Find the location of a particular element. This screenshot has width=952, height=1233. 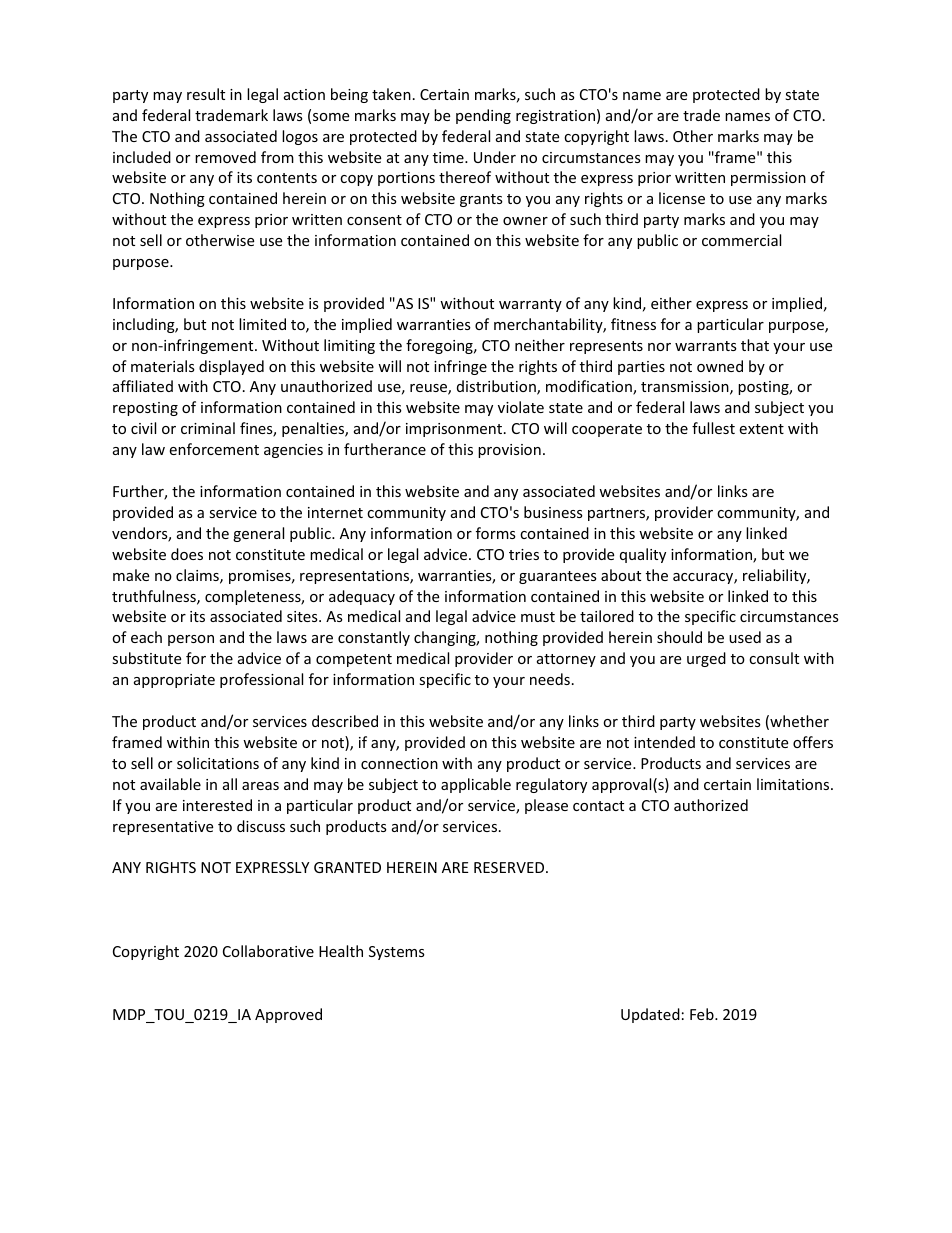

appropriate is located at coordinates (174, 681).
